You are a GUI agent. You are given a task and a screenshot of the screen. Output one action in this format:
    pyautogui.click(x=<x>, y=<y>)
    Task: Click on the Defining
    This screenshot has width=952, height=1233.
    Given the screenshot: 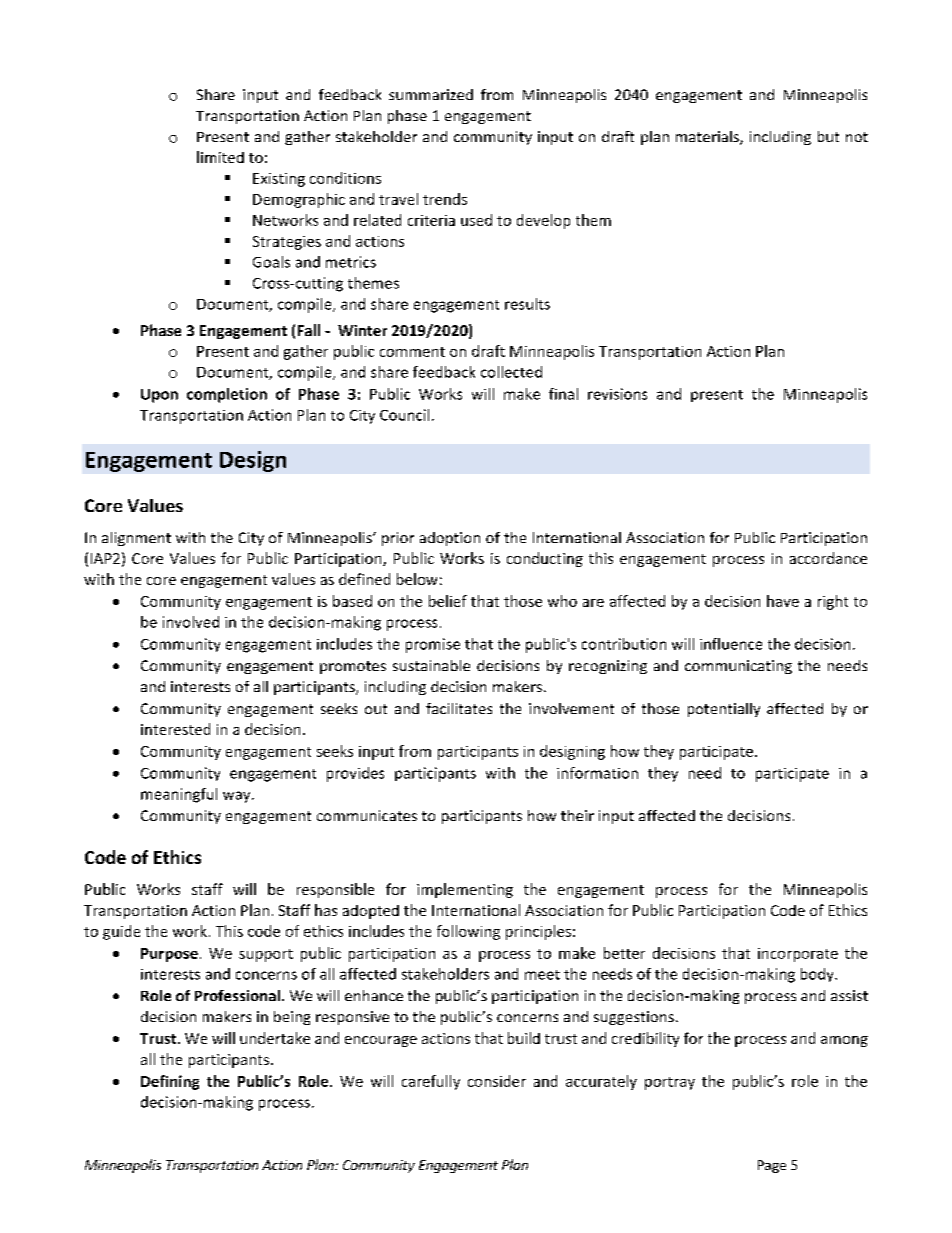 What is the action you would take?
    pyautogui.click(x=170, y=1082)
